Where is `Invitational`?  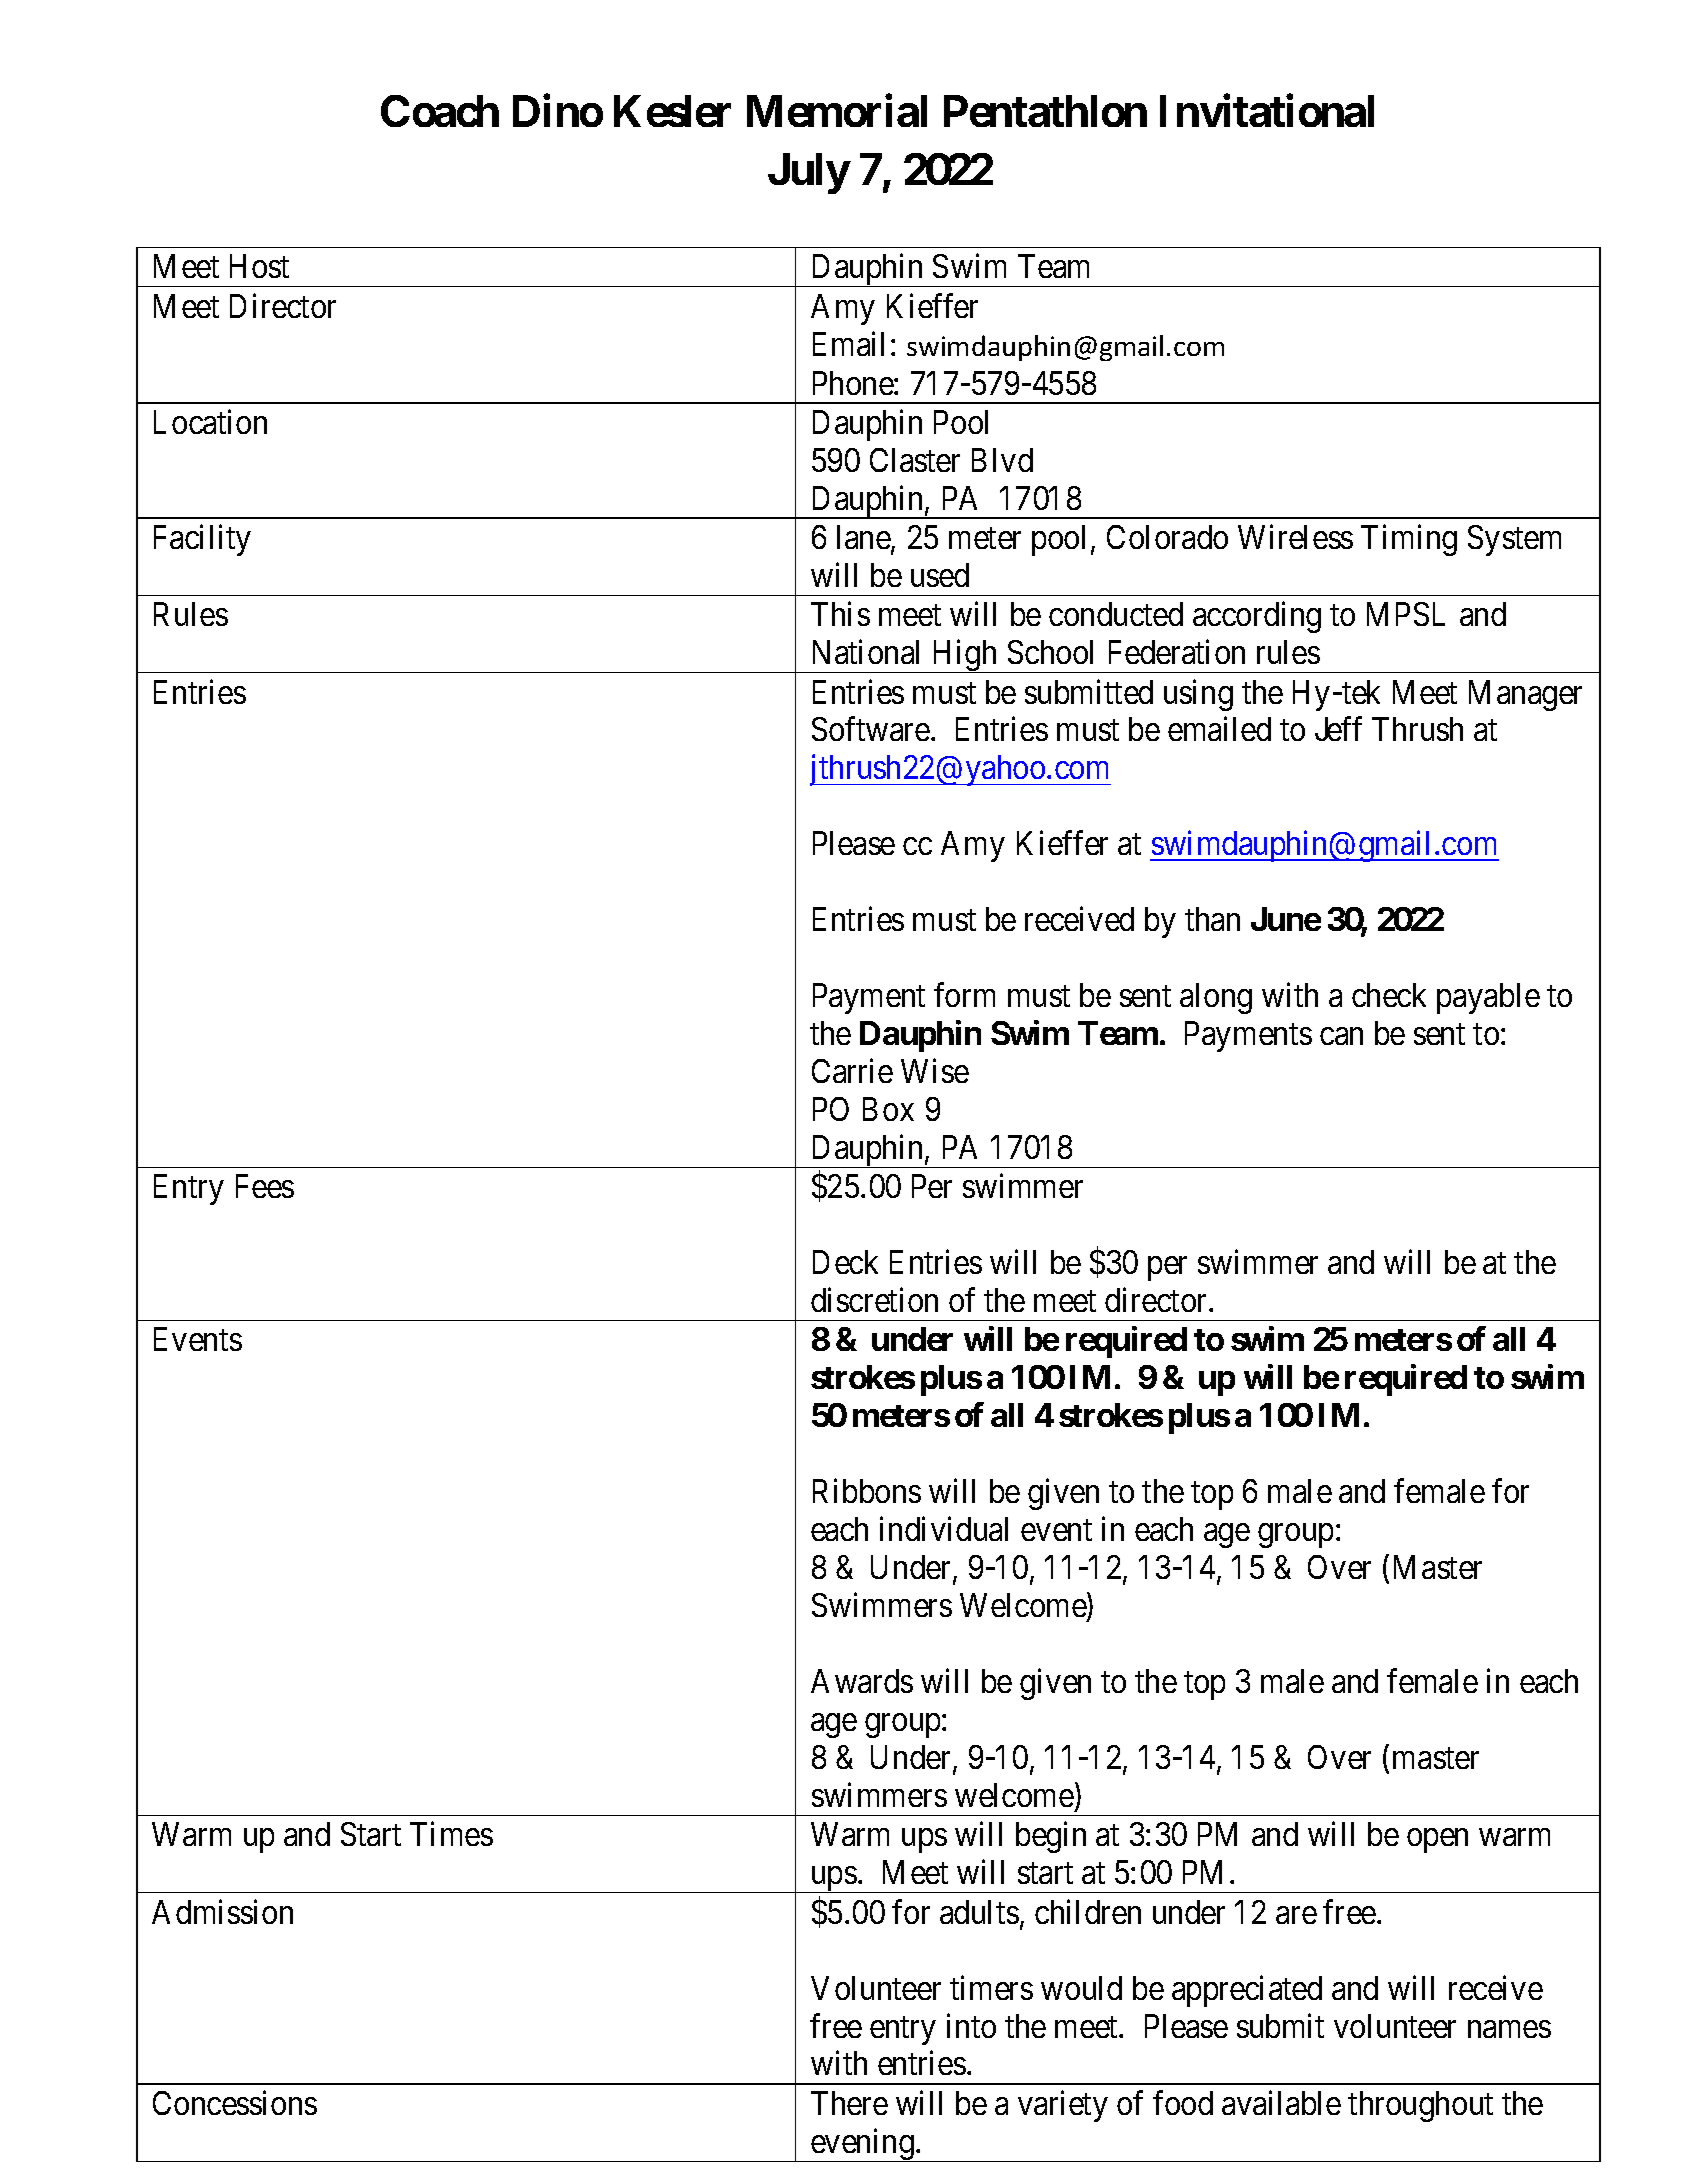 Invitational is located at coordinates (1267, 111).
